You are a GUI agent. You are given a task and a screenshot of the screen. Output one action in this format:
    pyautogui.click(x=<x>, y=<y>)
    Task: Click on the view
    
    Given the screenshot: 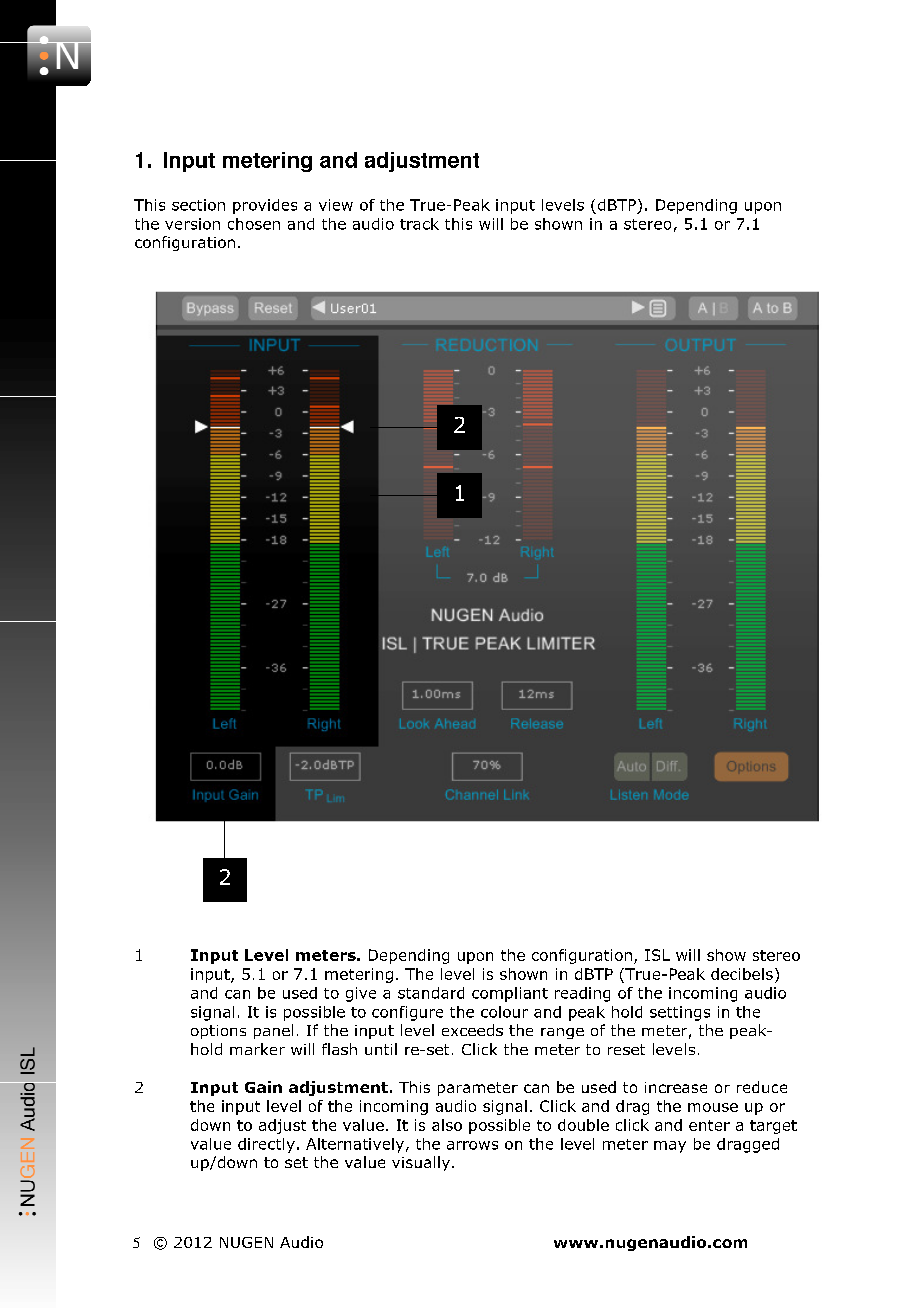 What is the action you would take?
    pyautogui.click(x=336, y=205)
